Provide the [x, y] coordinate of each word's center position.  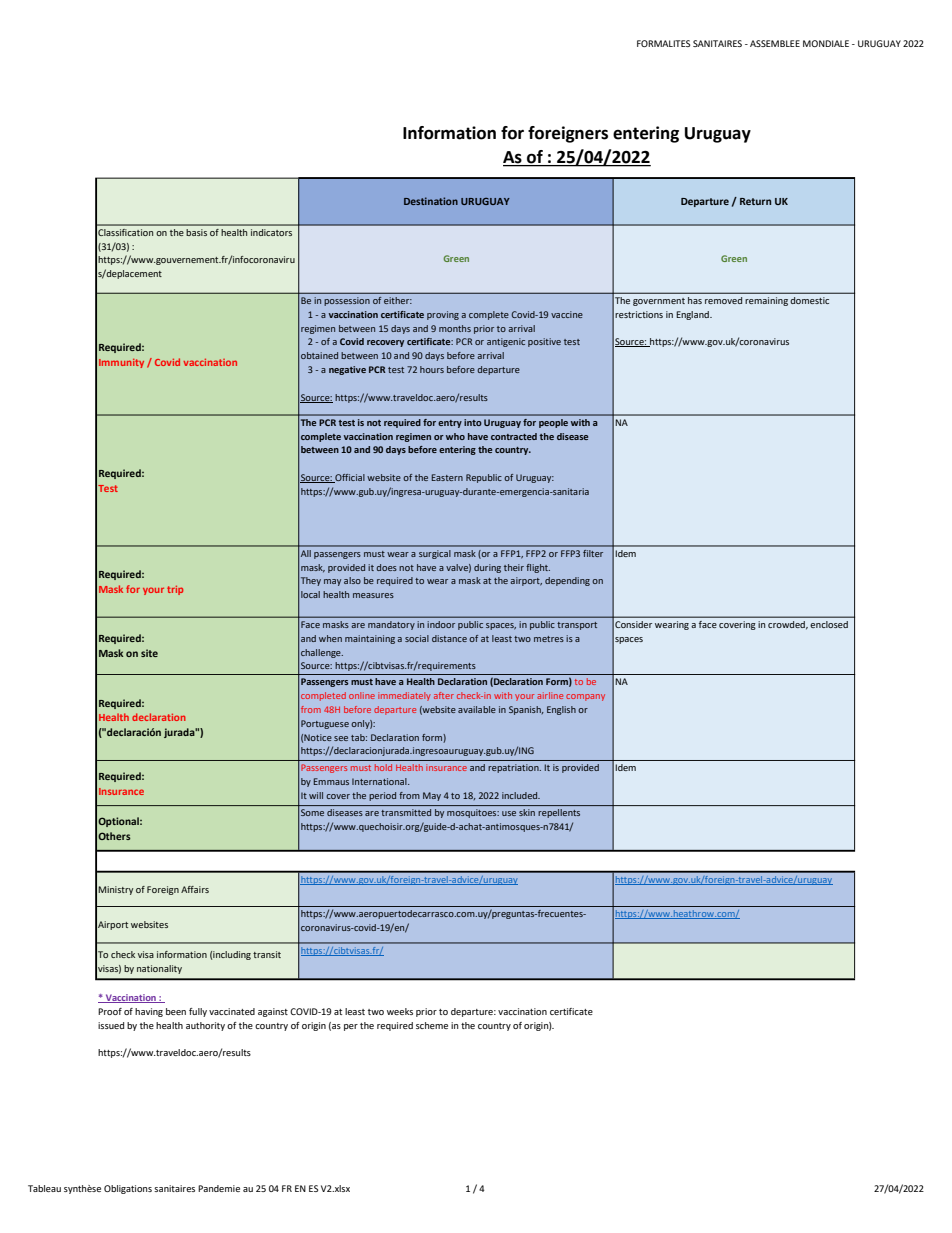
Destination [431, 201]
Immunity [121, 363]
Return [755, 201]
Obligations [128, 1189]
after [444, 695]
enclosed [829, 624]
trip [175, 590]
